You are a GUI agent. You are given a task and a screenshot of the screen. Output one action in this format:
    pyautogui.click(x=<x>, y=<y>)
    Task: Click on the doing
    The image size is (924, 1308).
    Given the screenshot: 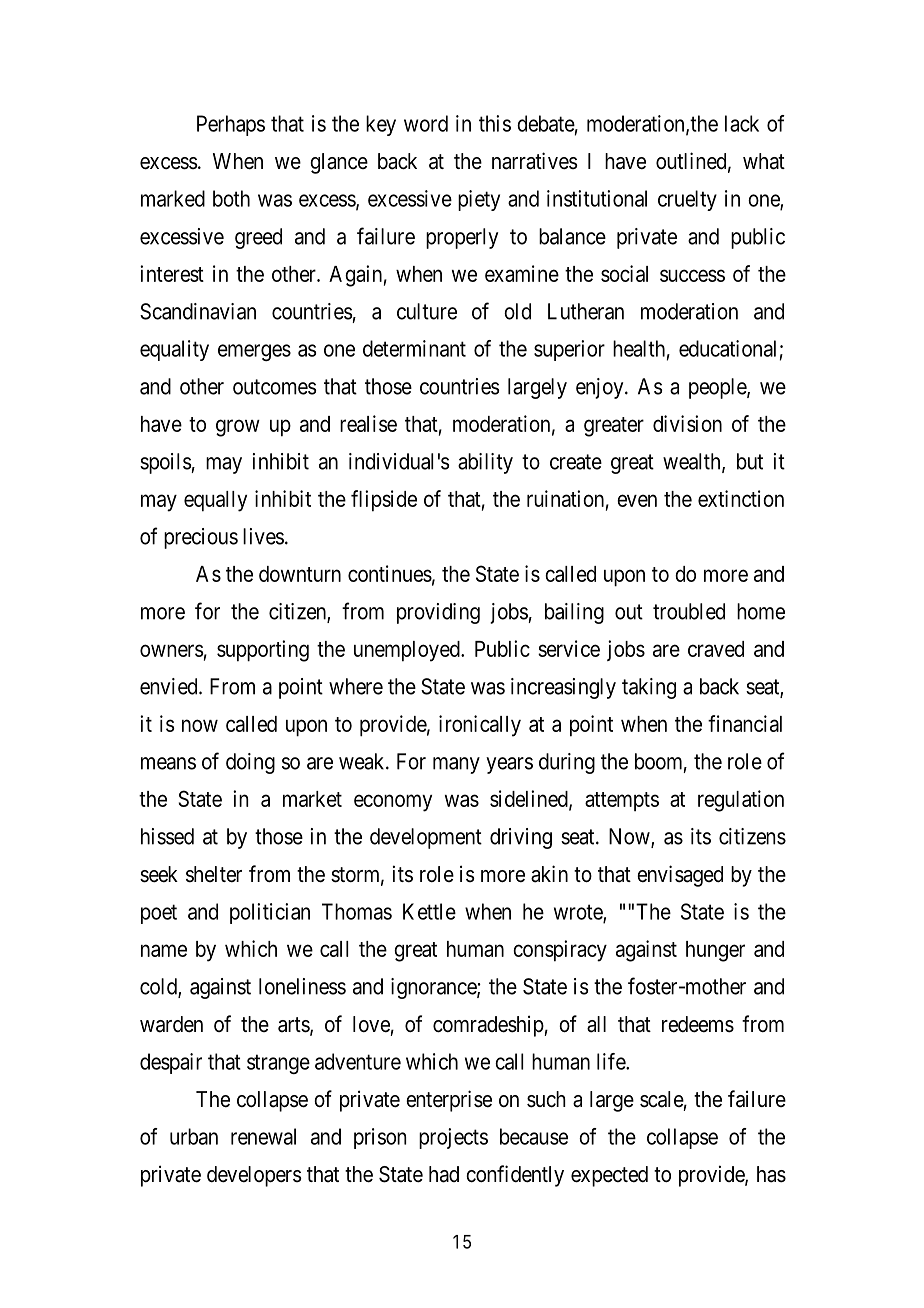 What is the action you would take?
    pyautogui.click(x=250, y=763)
